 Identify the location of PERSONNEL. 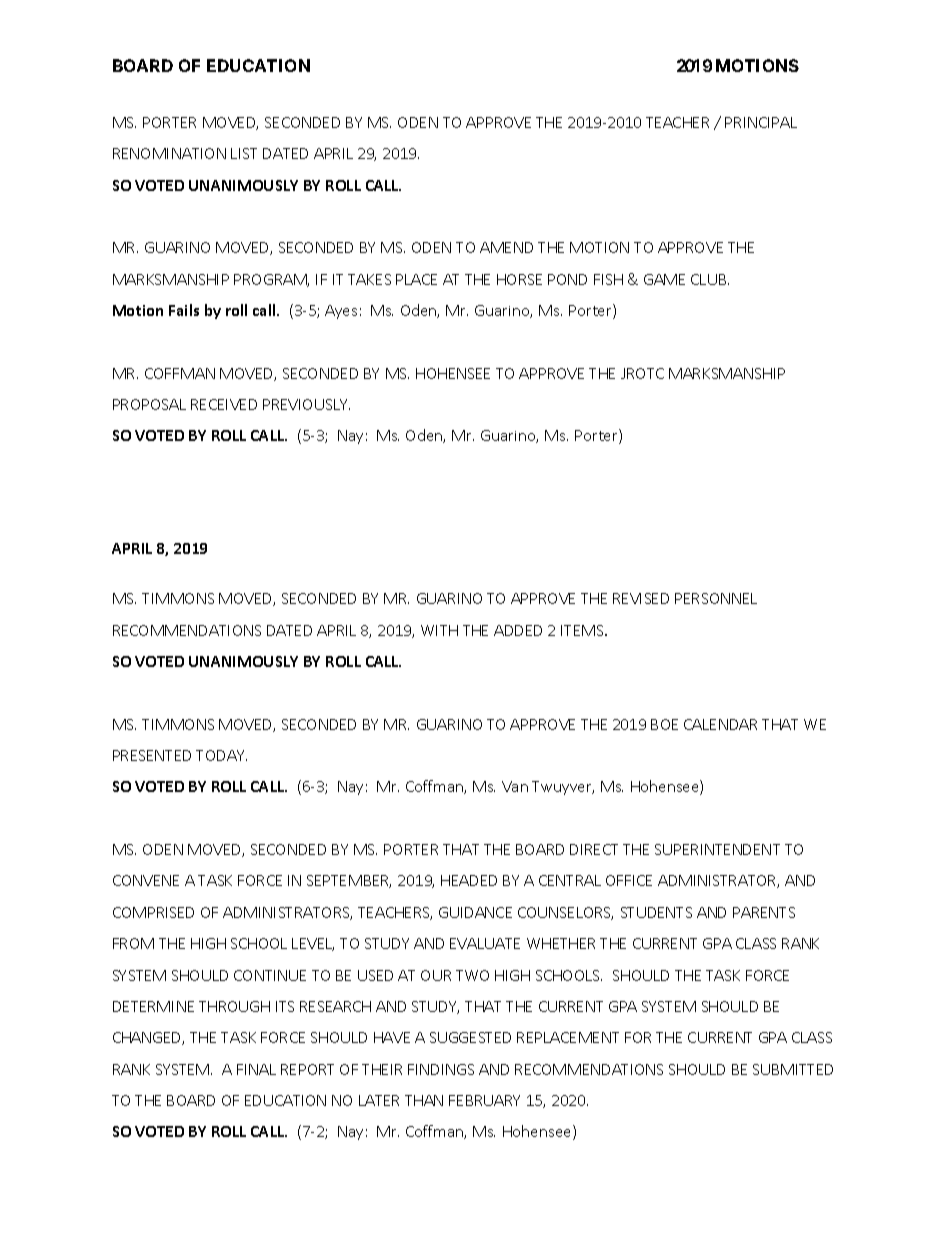
(716, 598).
